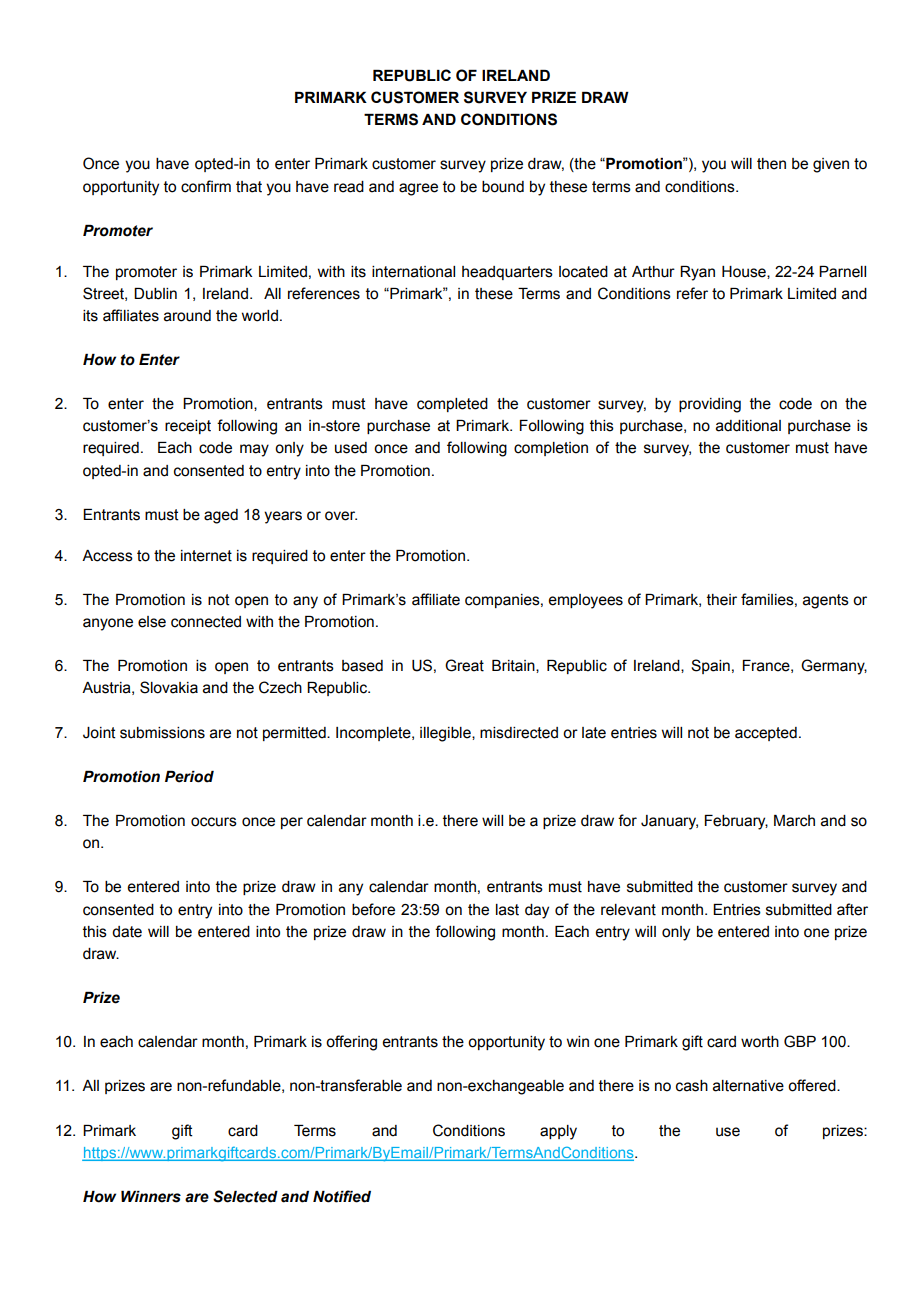  What do you see at coordinates (464, 665) in the screenshot?
I see `Great` at bounding box center [464, 665].
